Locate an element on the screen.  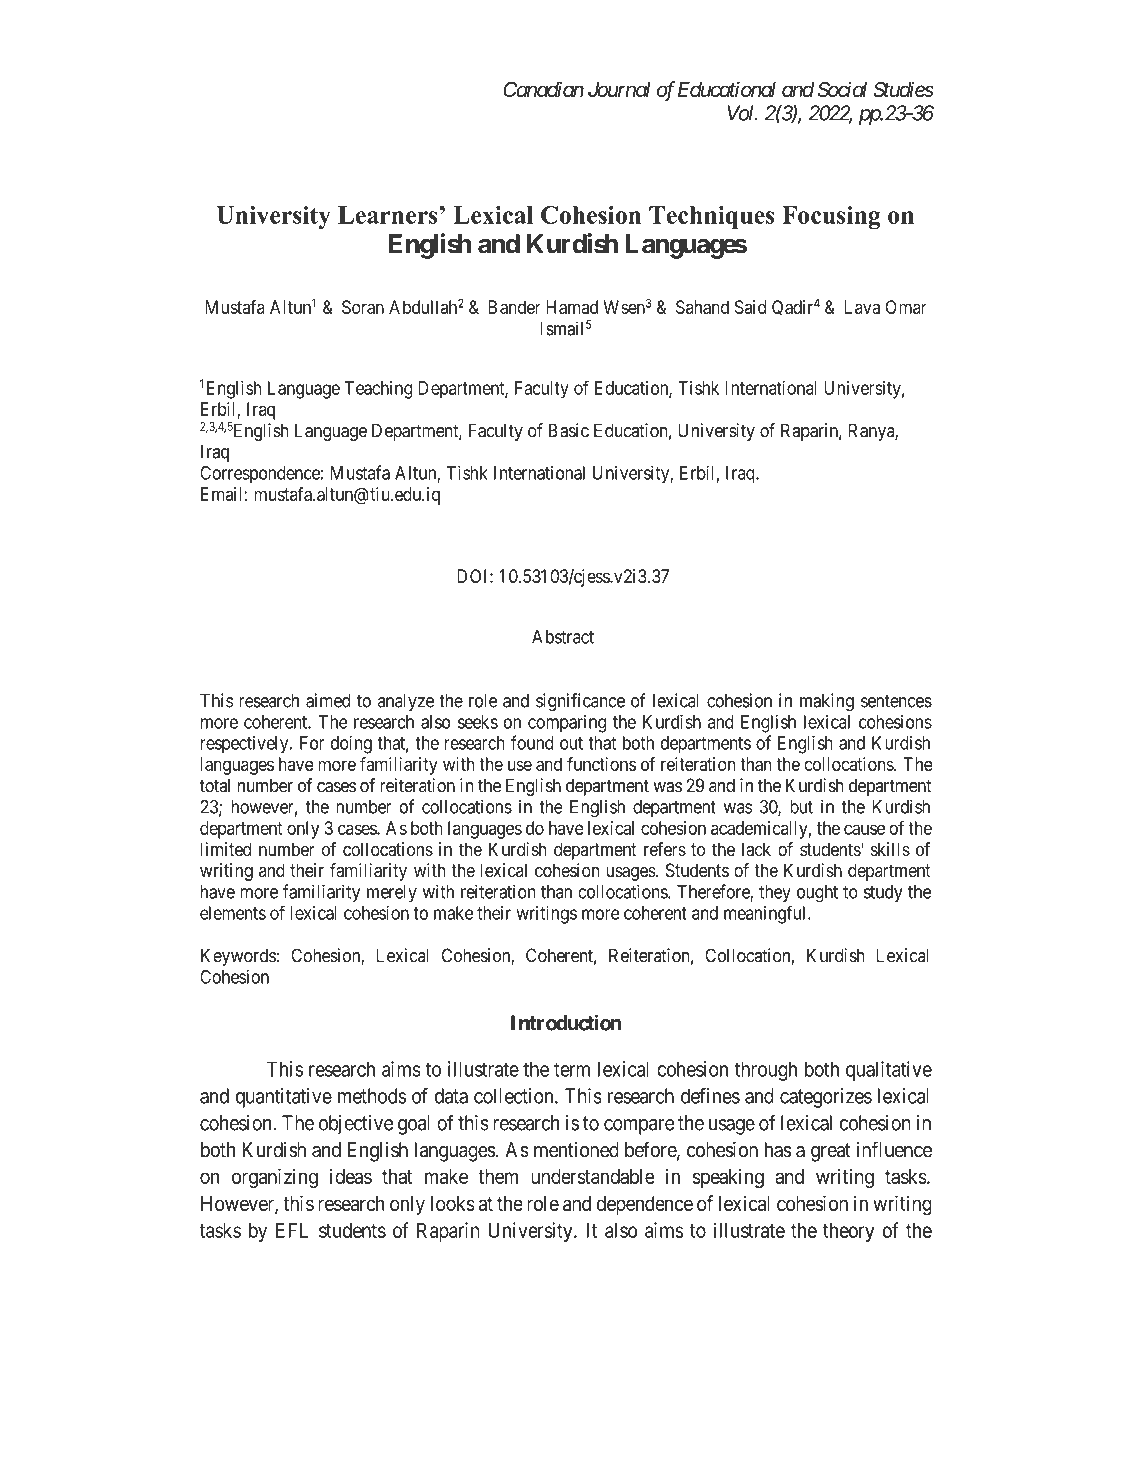
theory is located at coordinates (848, 1232).
